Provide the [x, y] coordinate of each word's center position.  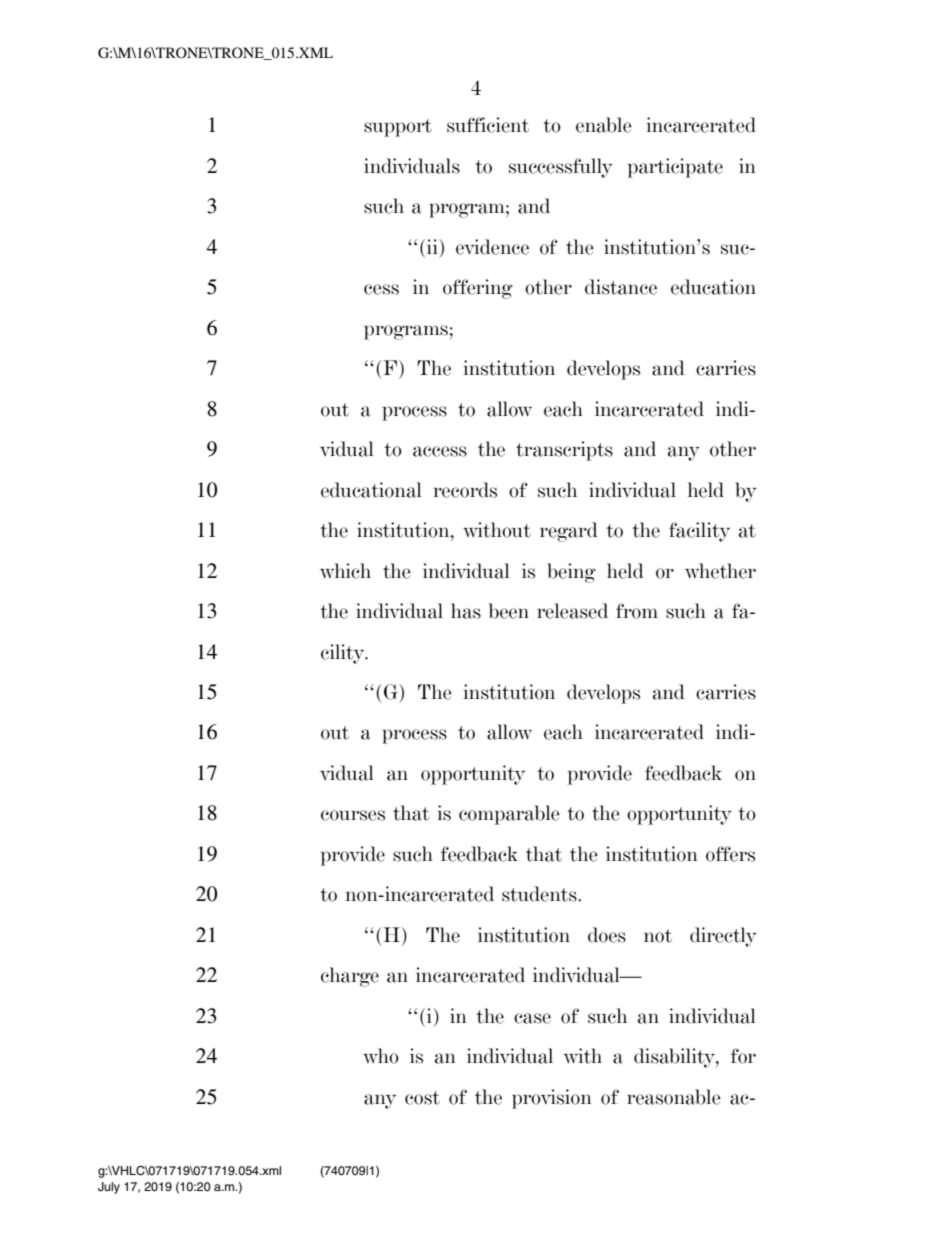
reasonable [674, 1097]
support [398, 128]
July [109, 1188]
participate [675, 168]
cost [422, 1098]
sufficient [488, 125]
